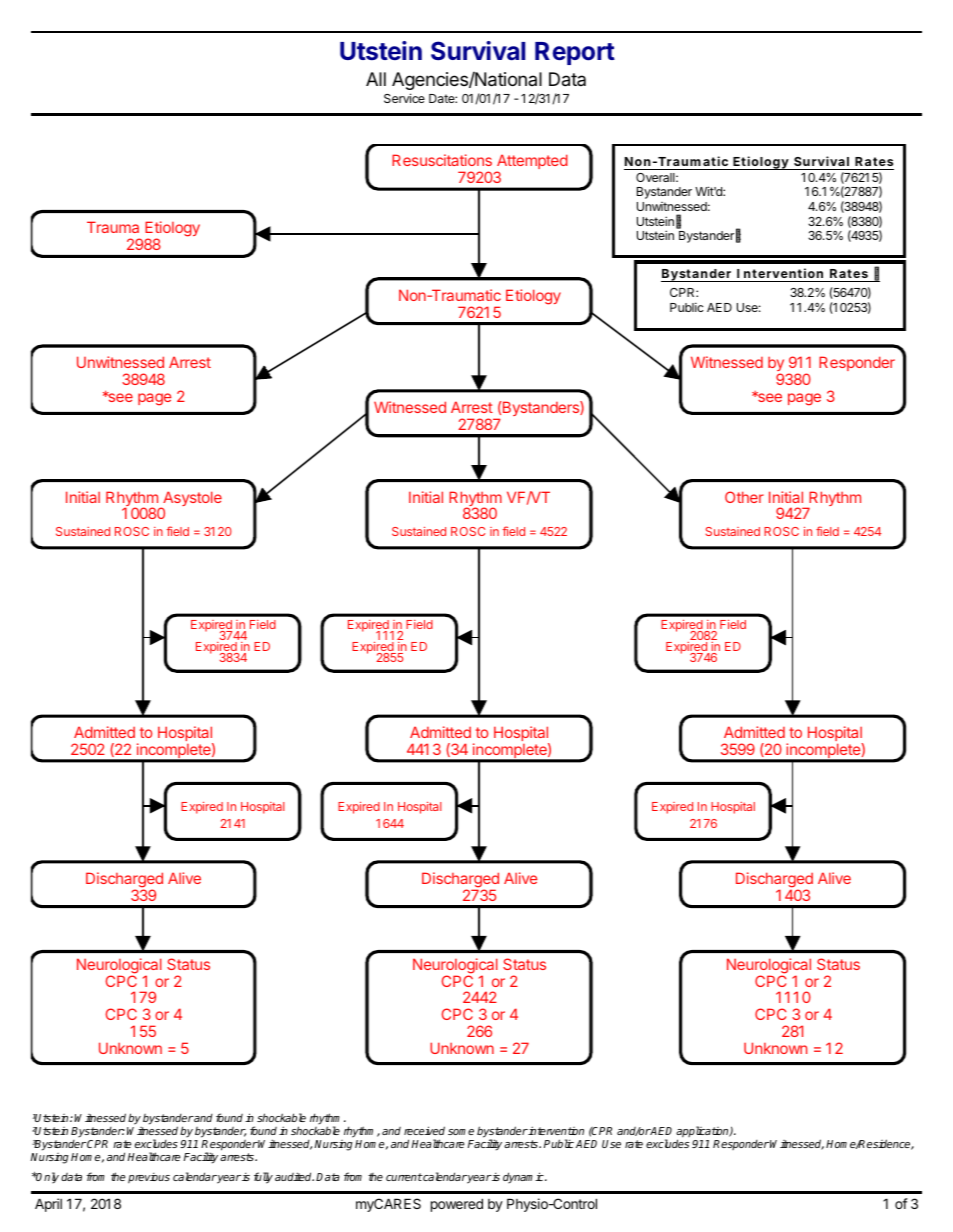  What do you see at coordinates (524, 1177) in the page?
I see `dynamic` at bounding box center [524, 1177].
